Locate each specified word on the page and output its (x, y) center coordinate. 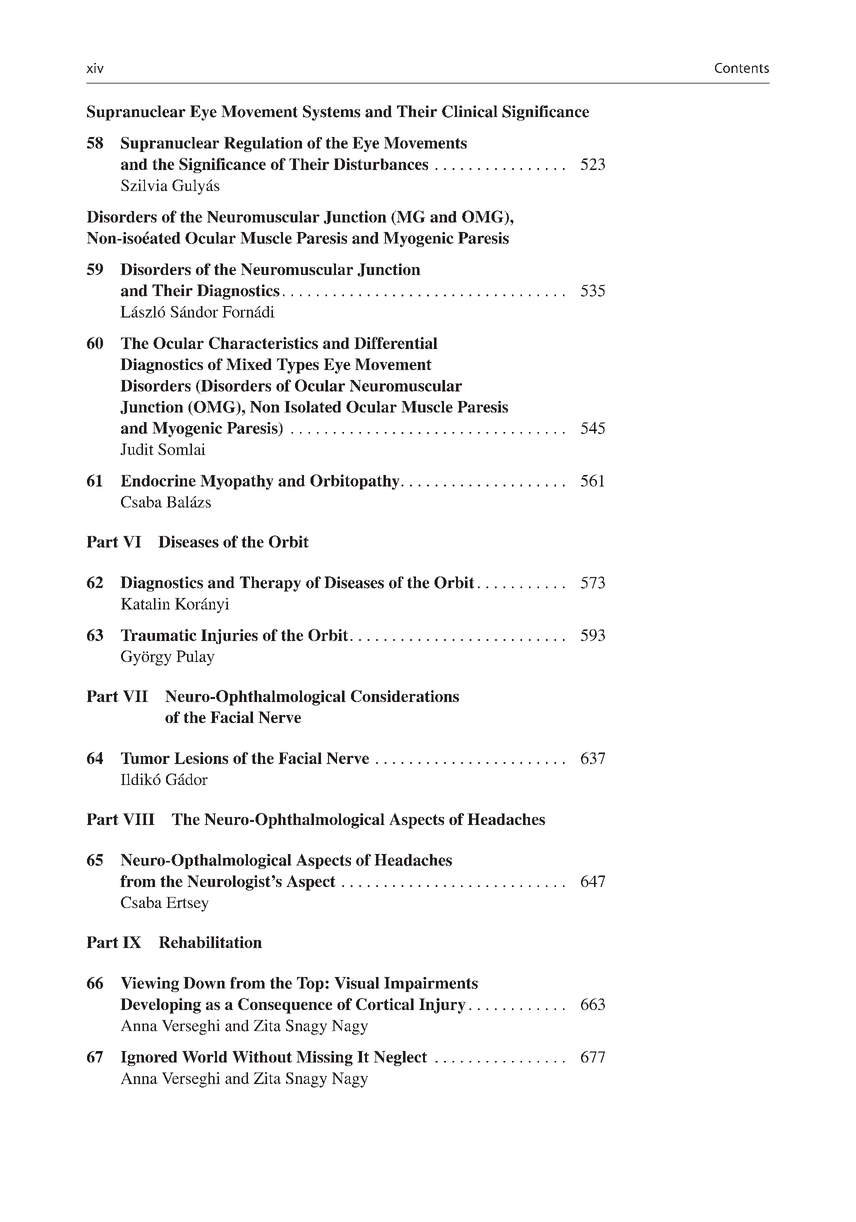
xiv (95, 68)
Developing (160, 1006)
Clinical (470, 111)
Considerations (405, 696)
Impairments (431, 984)
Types (298, 366)
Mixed (249, 364)
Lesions (201, 758)
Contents (742, 68)
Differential (396, 343)
